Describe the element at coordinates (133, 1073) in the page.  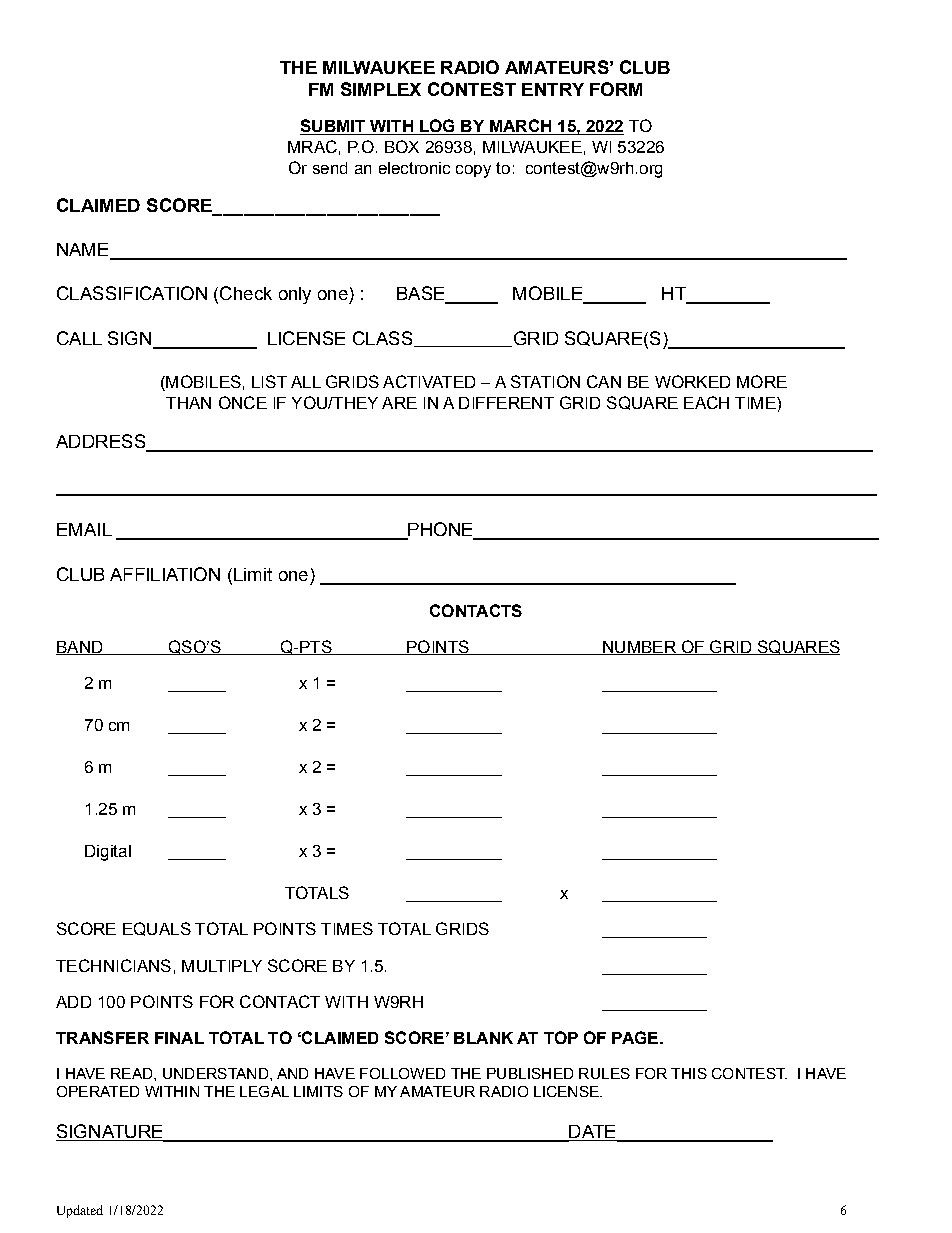
I see `READ` at that location.
